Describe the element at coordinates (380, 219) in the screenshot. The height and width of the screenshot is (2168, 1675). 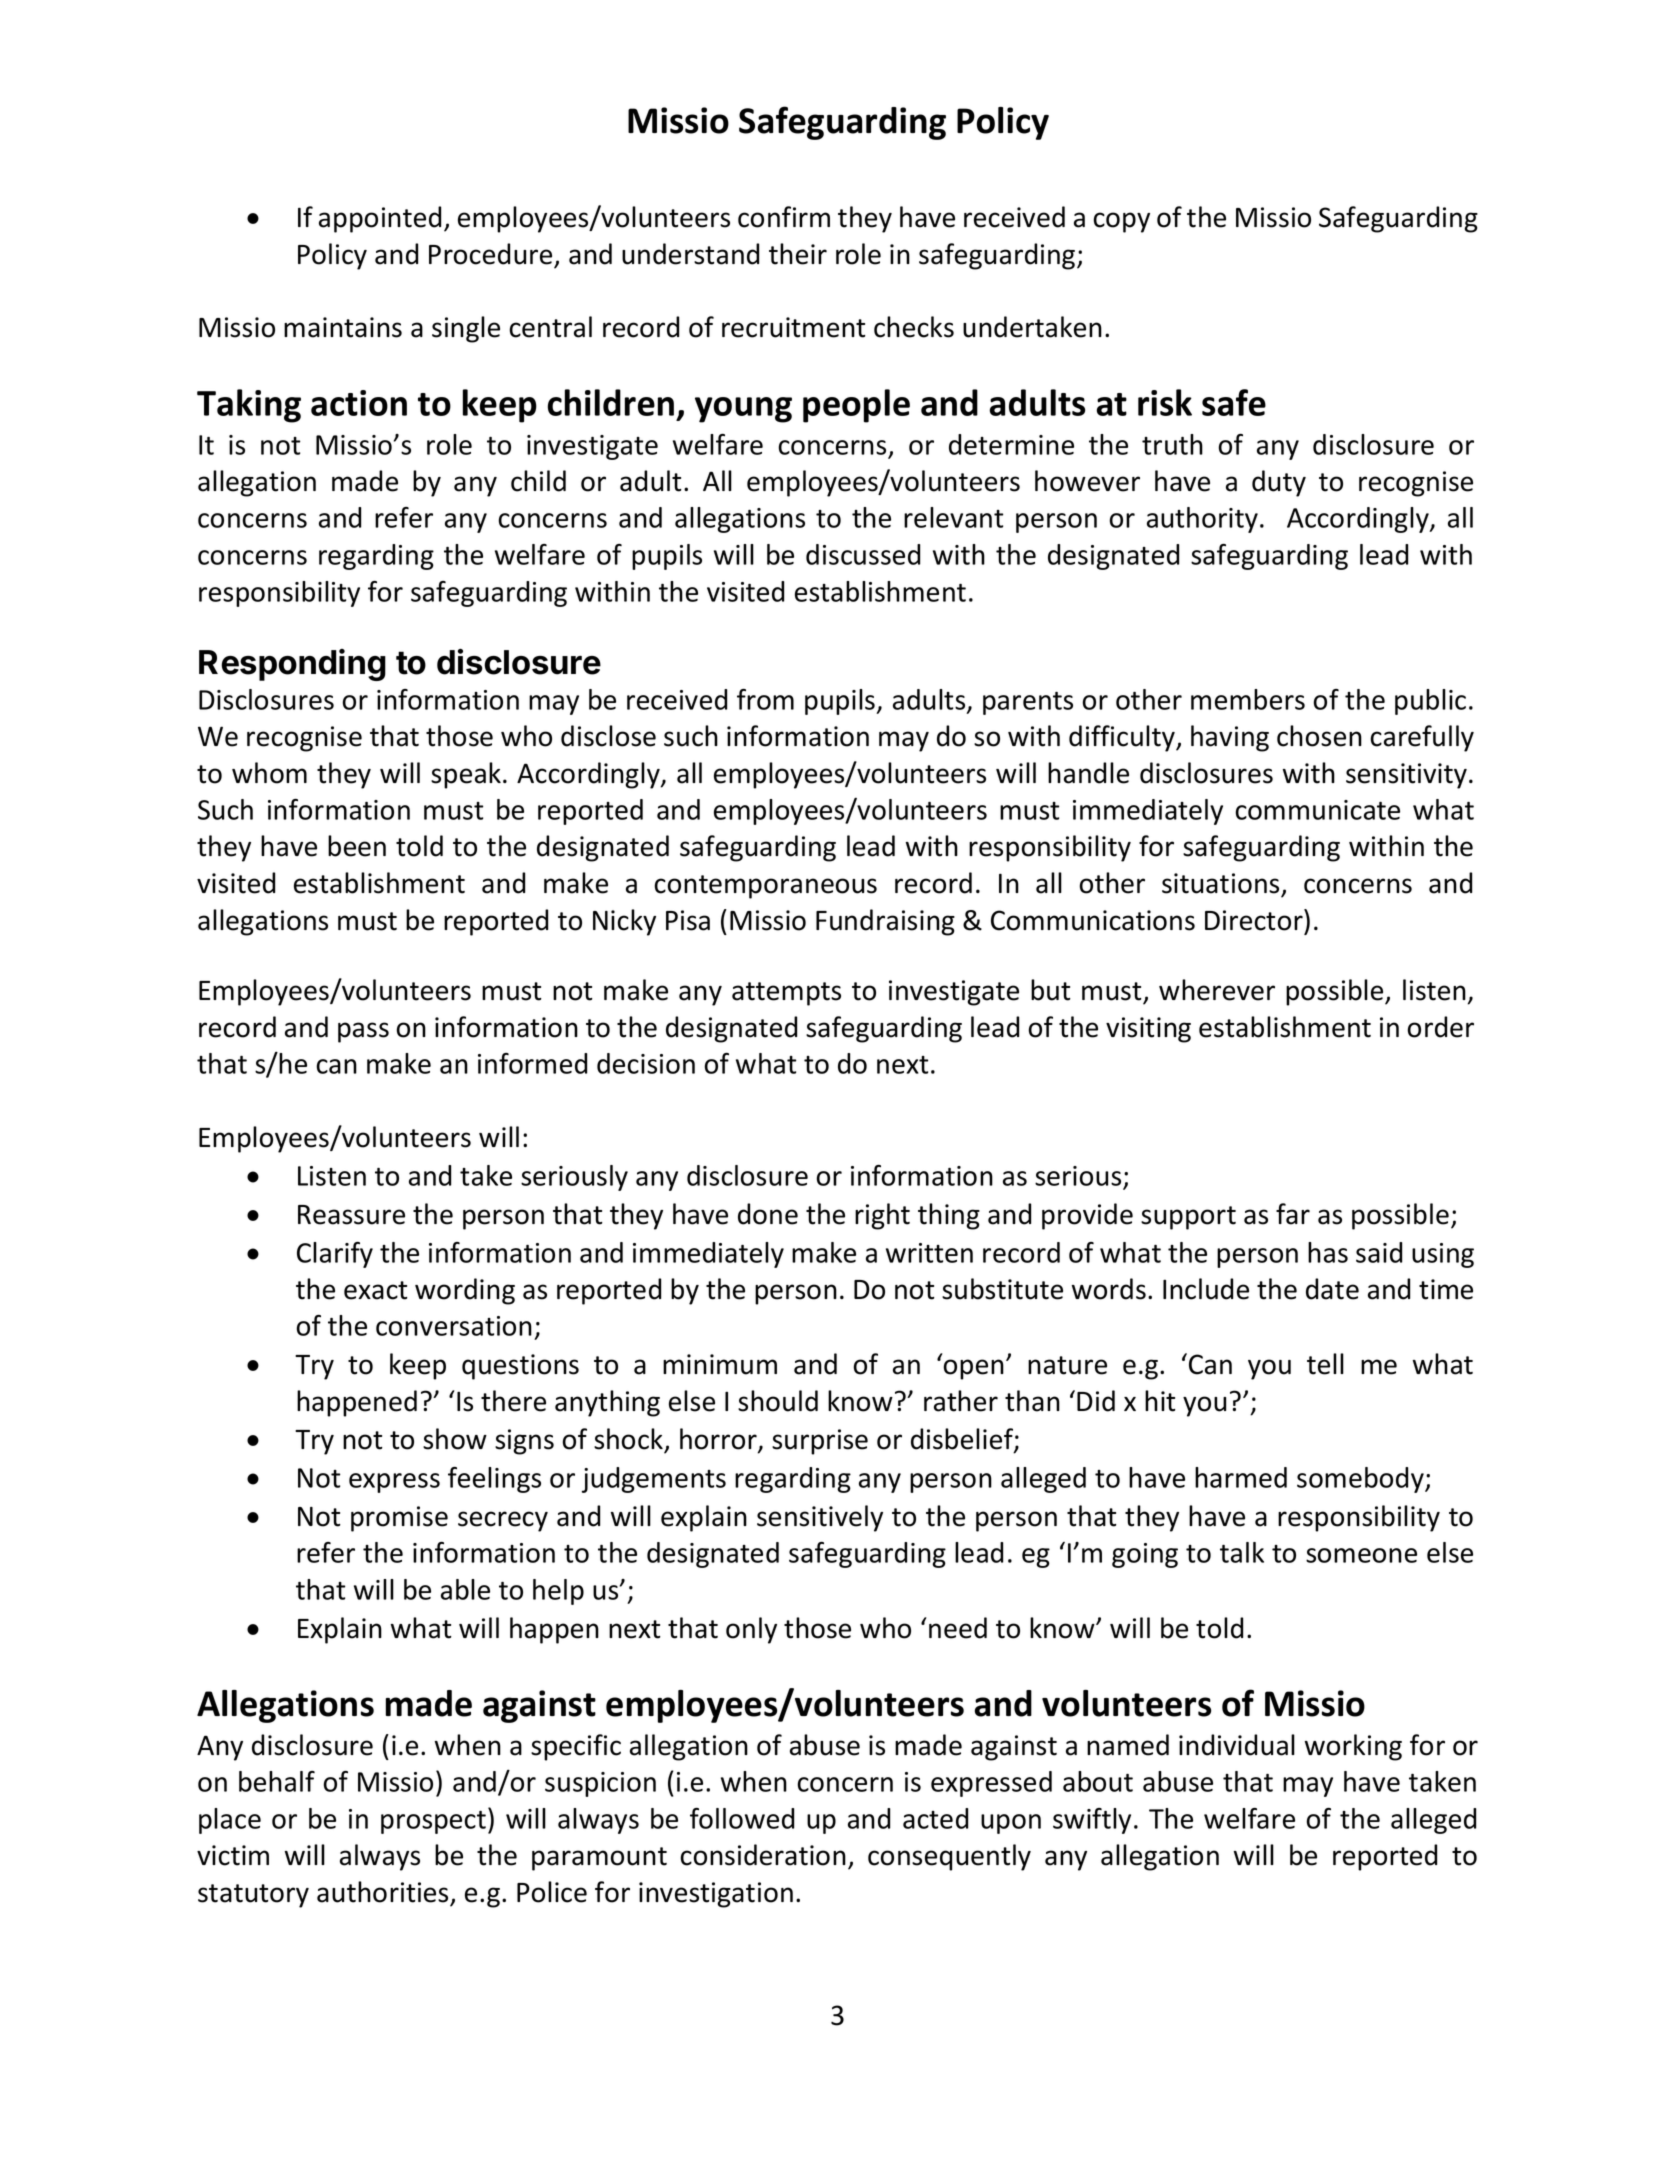
I see `appointed` at that location.
